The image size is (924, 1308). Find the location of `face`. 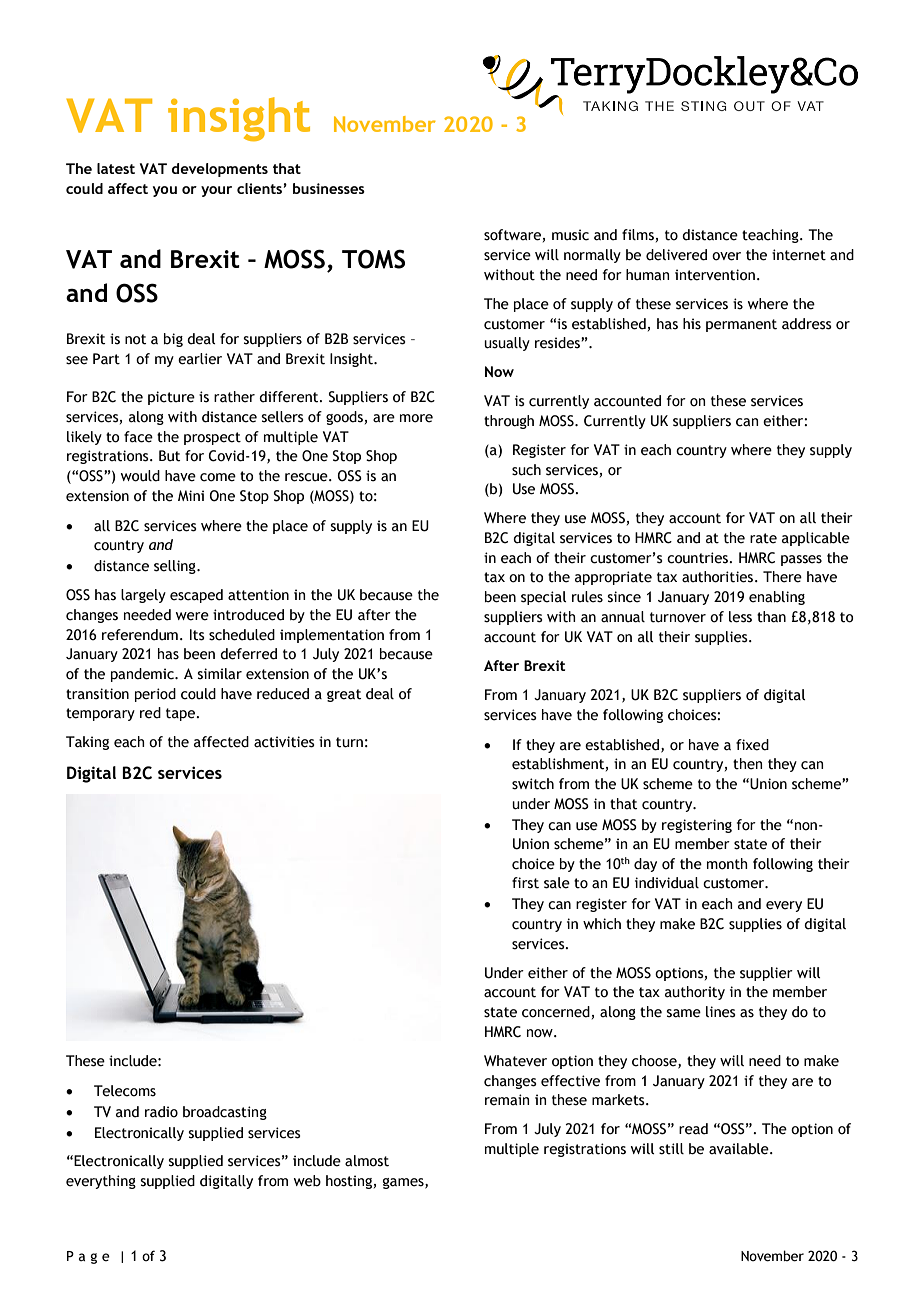

face is located at coordinates (138, 437).
